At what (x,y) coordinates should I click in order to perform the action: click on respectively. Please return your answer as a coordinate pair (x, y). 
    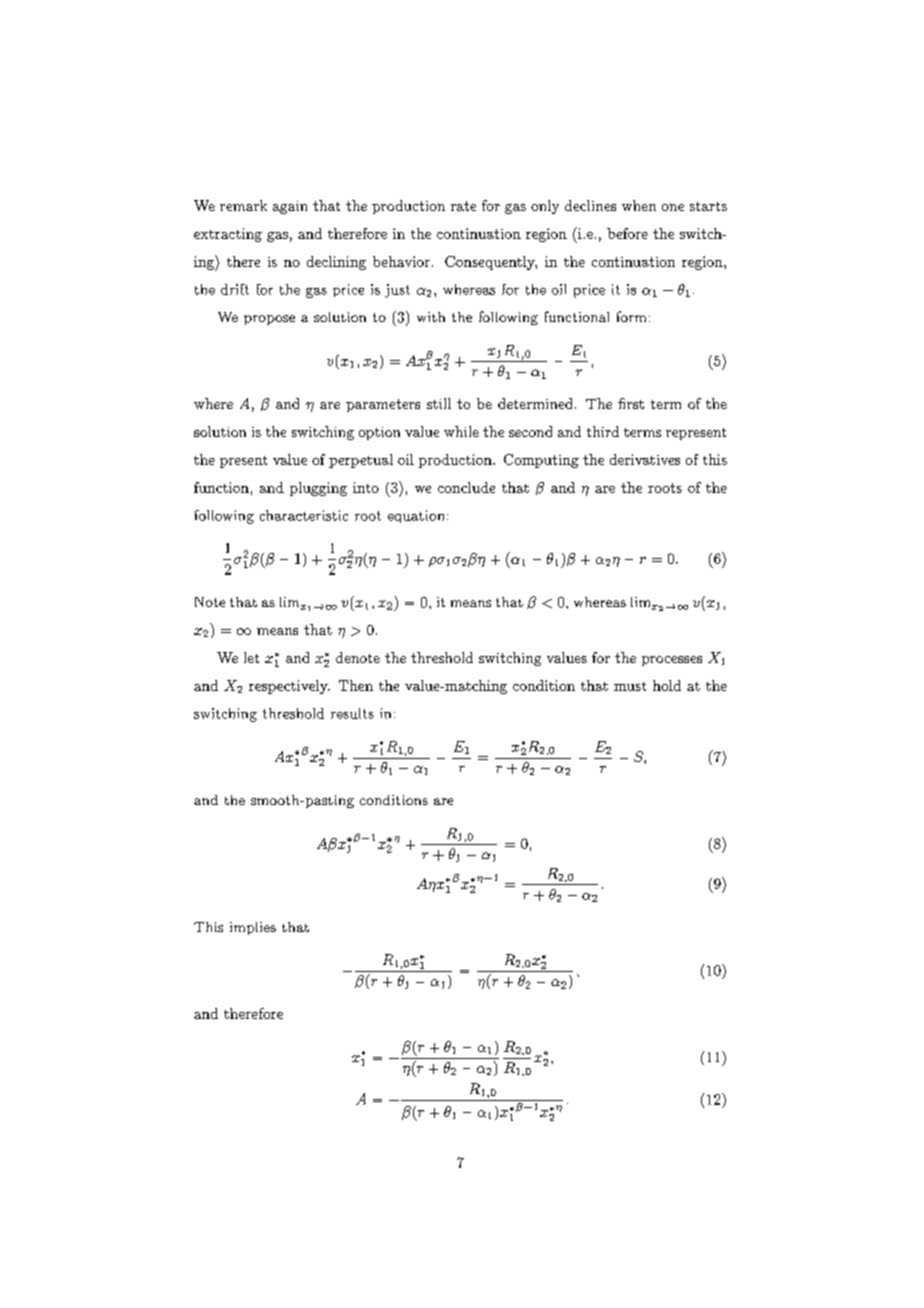
    Looking at the image, I should click on (289, 687).
